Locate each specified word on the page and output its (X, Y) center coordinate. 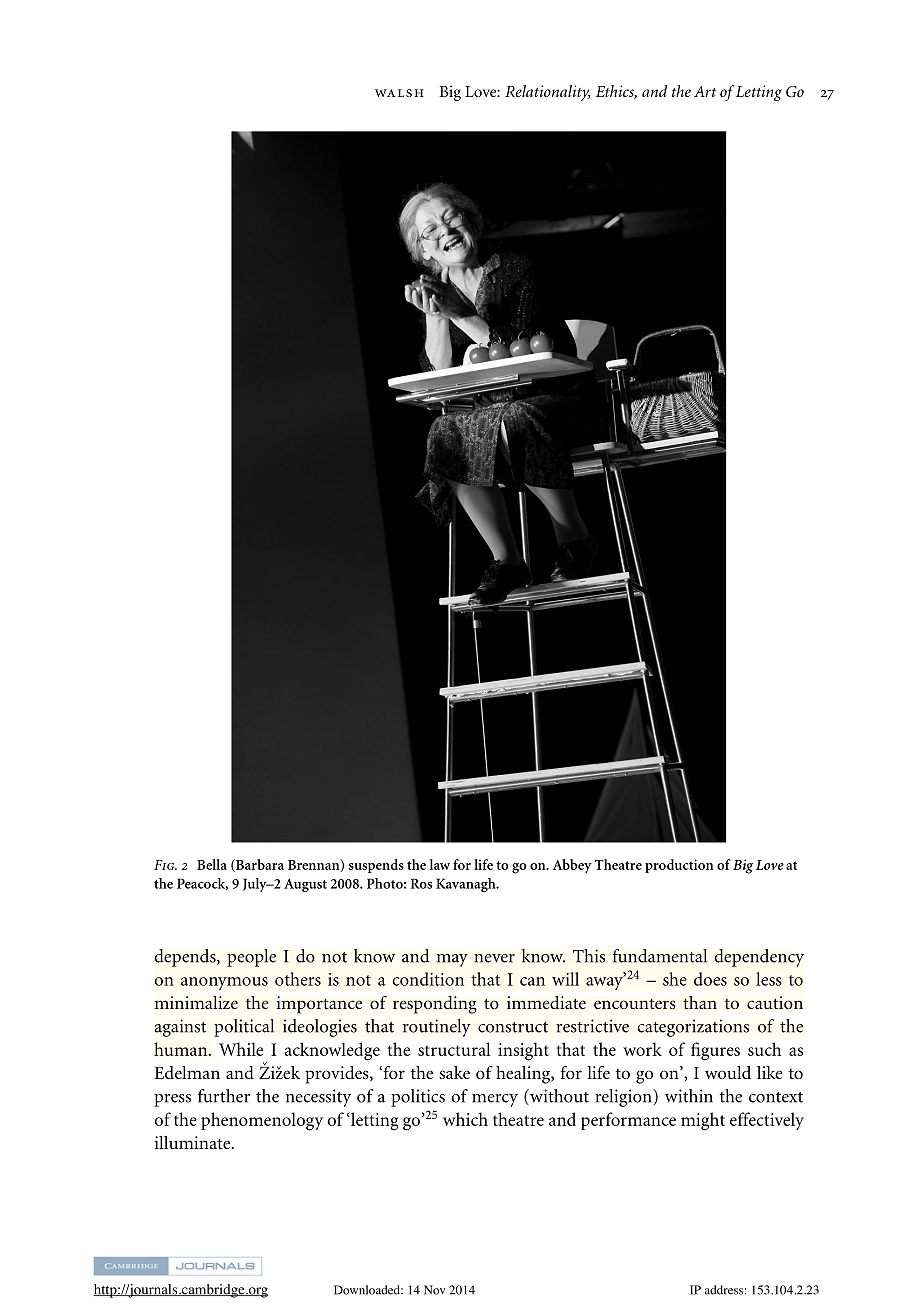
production (679, 866)
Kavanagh (467, 885)
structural (454, 1049)
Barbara (259, 865)
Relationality (547, 93)
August (305, 885)
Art (705, 91)
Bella (212, 864)
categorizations (693, 1028)
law (440, 864)
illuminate (194, 1142)
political (244, 1028)
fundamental (659, 956)
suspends (376, 866)
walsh (399, 93)
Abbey (572, 866)
